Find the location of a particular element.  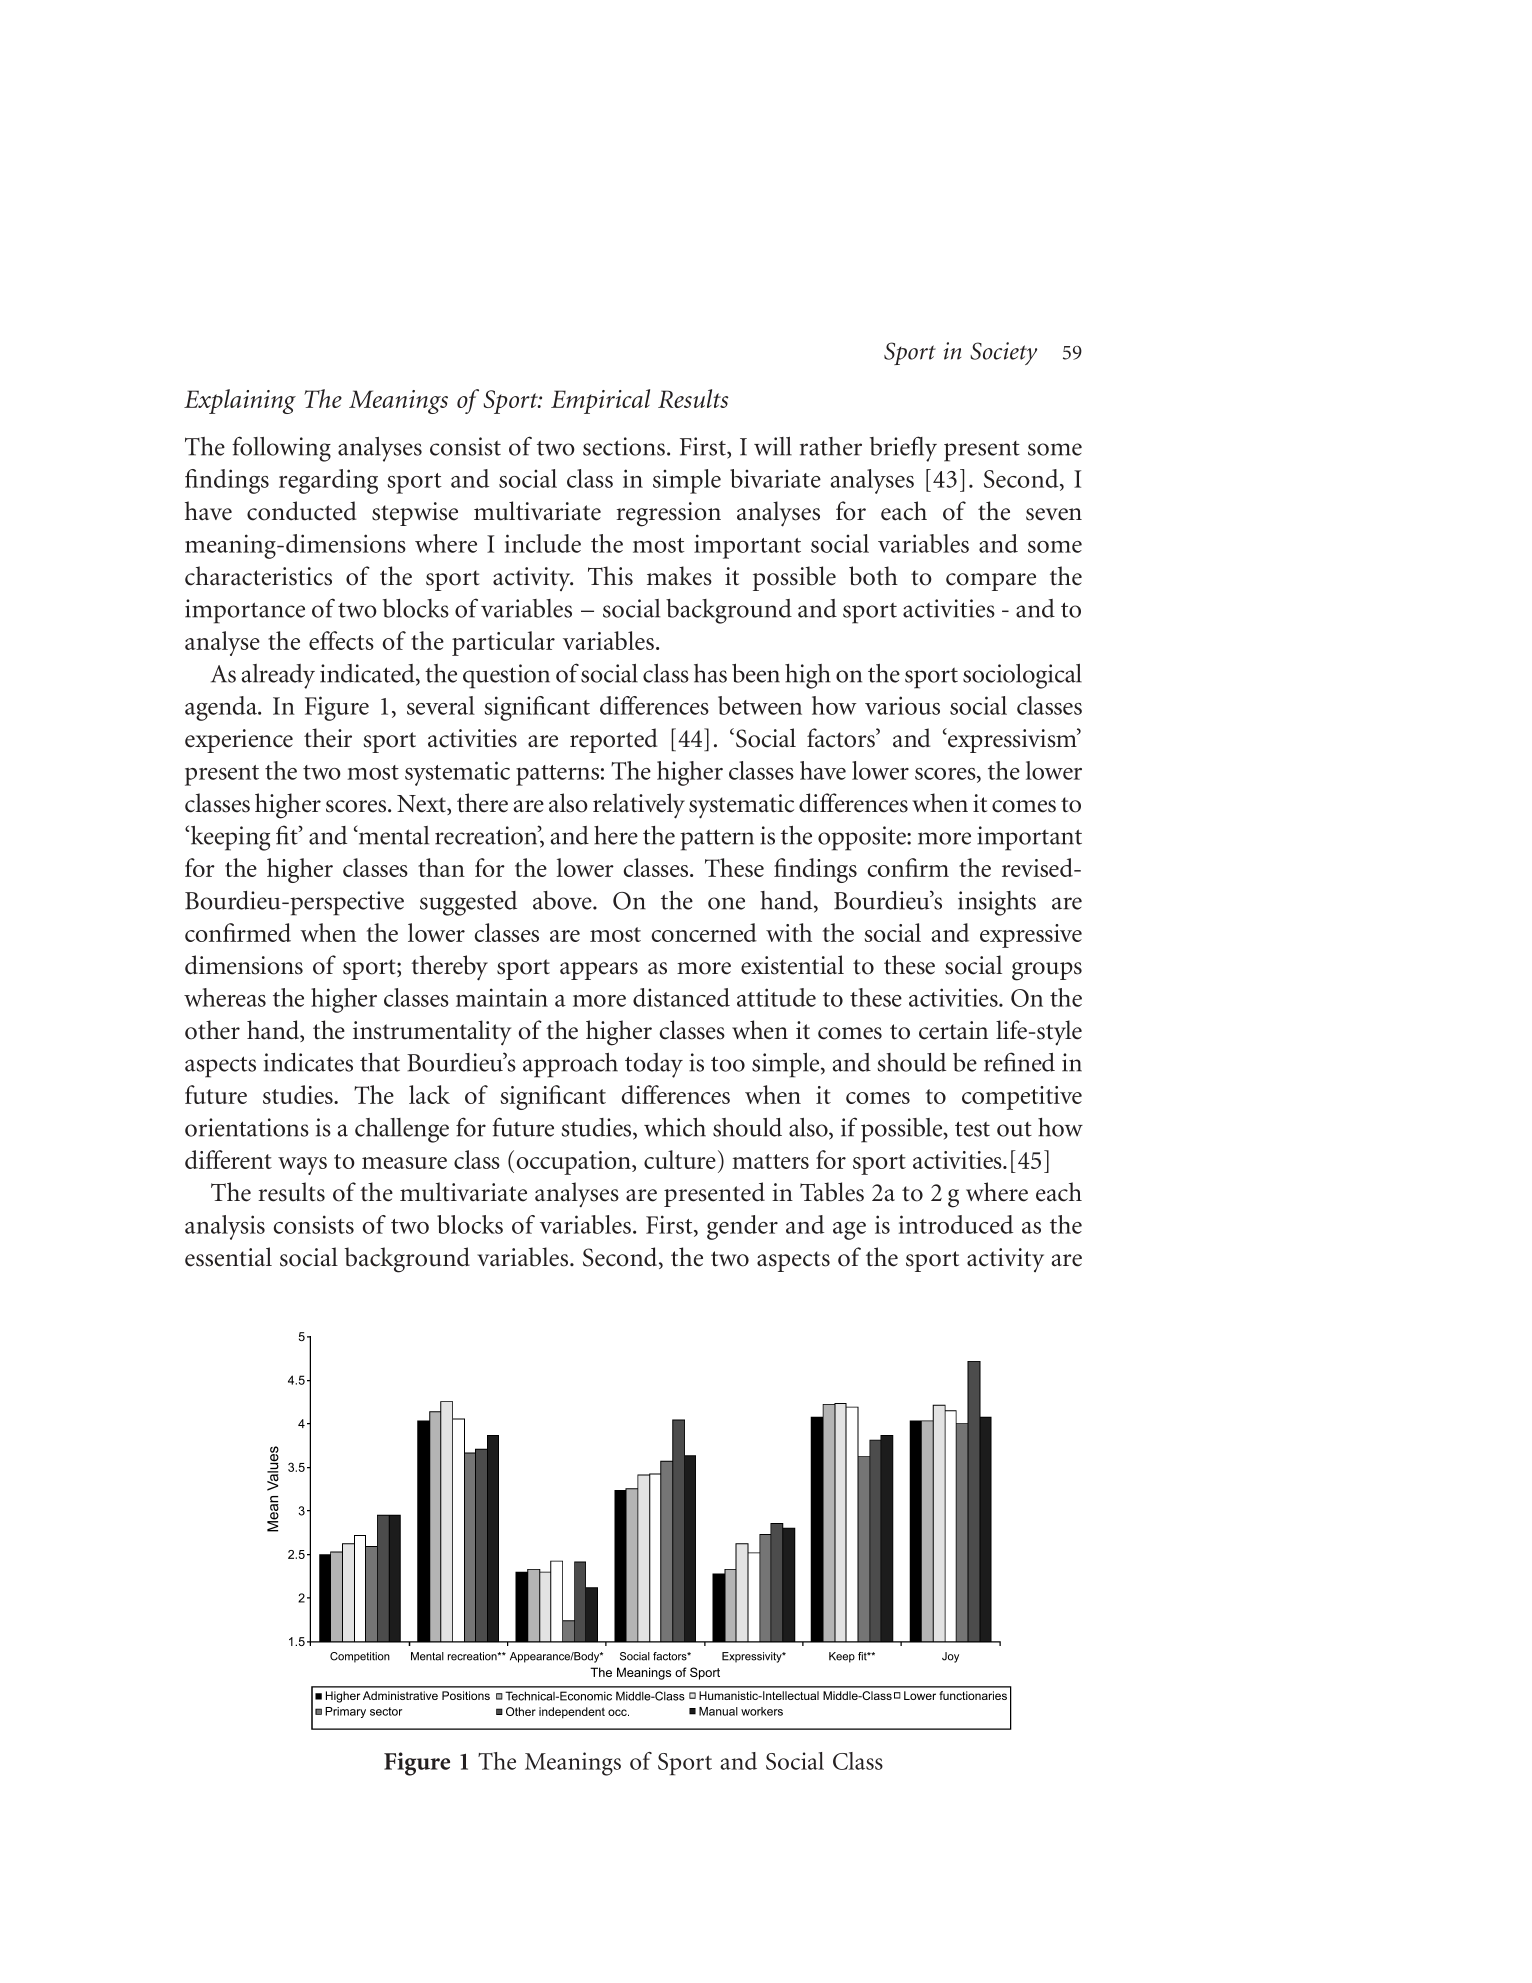

Explaining is located at coordinates (240, 401).
